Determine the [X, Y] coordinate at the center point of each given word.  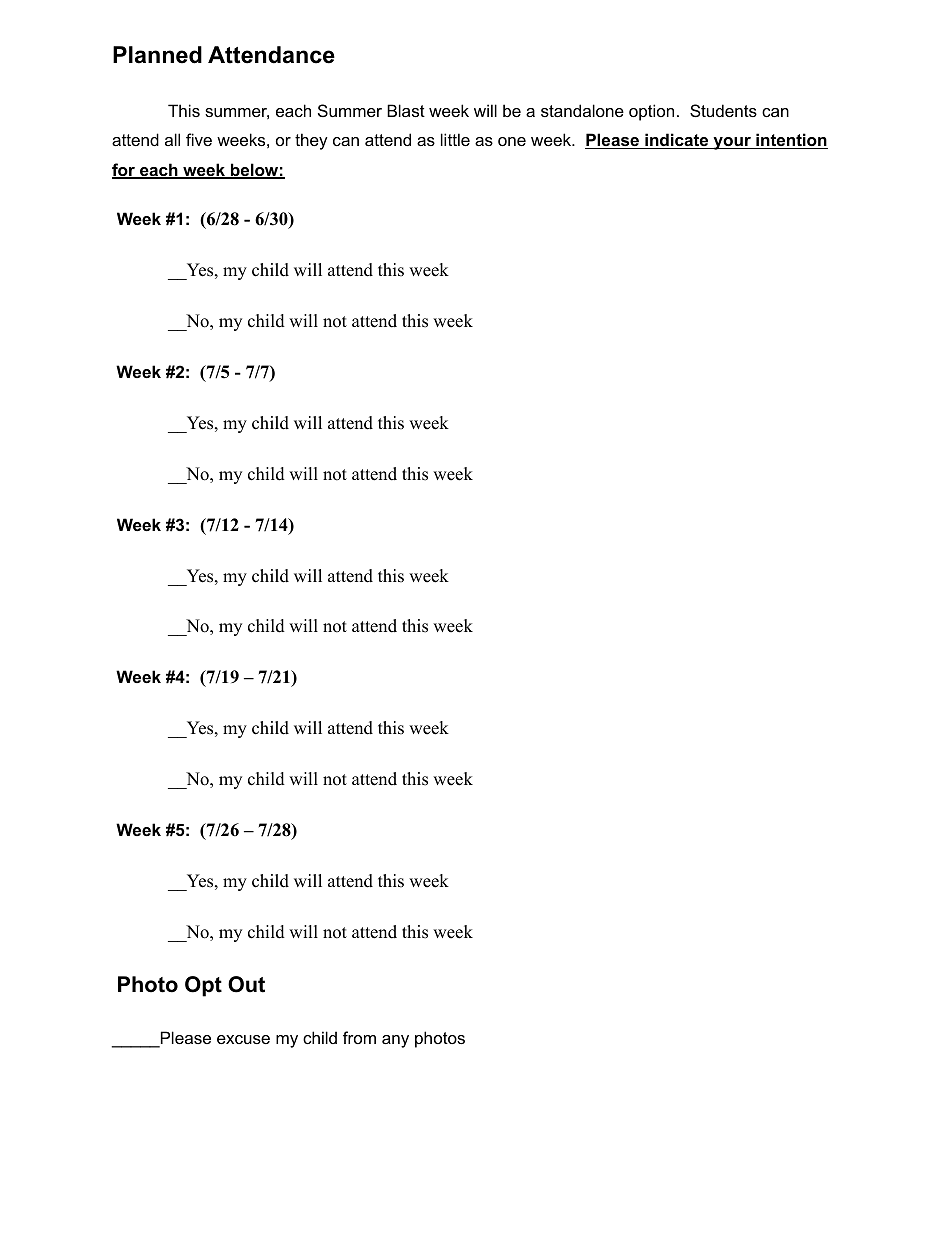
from [359, 1037]
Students [723, 110]
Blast [406, 110]
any [395, 1041]
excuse [243, 1039]
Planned [157, 55]
